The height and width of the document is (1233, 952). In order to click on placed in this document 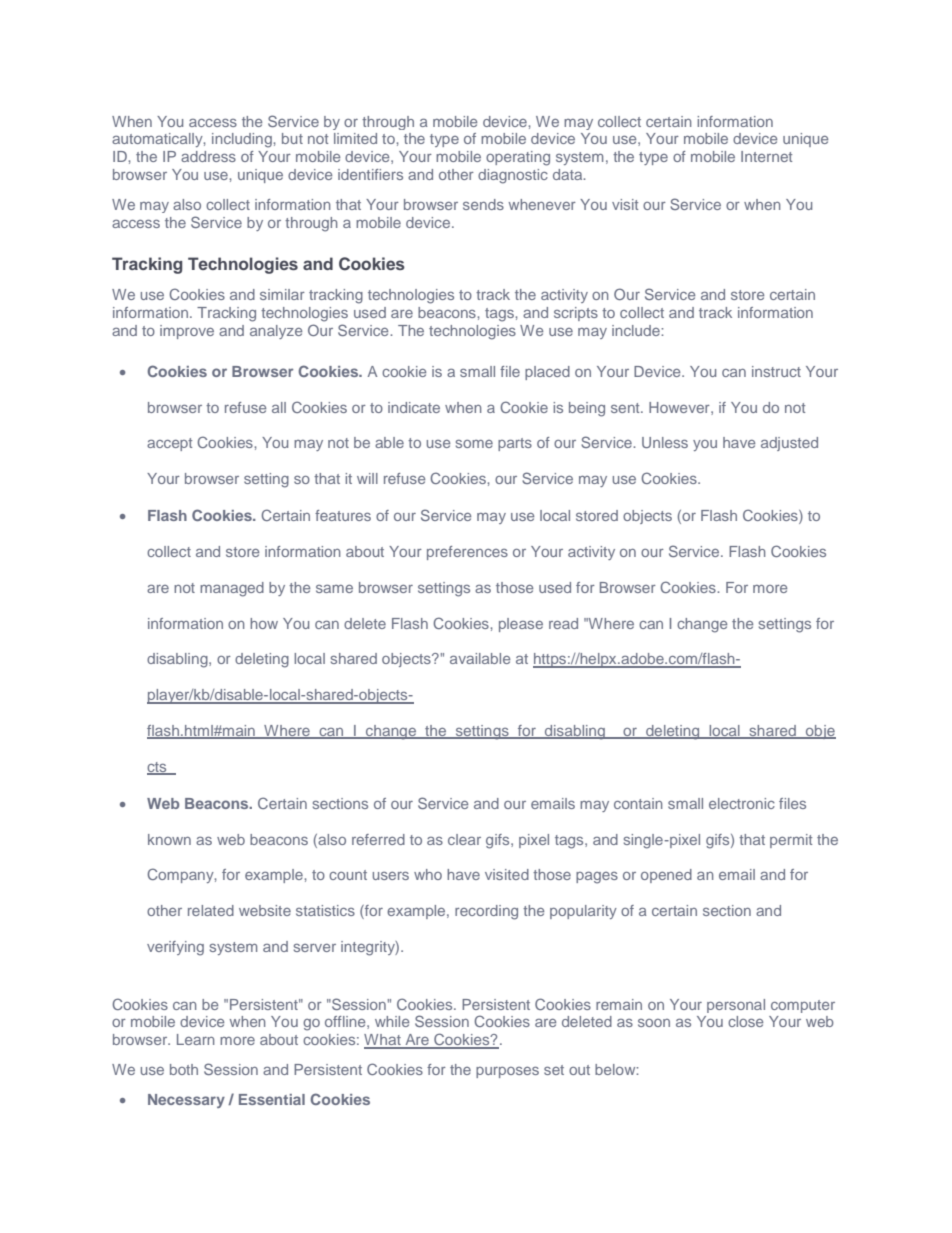, I will do `click(547, 373)`.
